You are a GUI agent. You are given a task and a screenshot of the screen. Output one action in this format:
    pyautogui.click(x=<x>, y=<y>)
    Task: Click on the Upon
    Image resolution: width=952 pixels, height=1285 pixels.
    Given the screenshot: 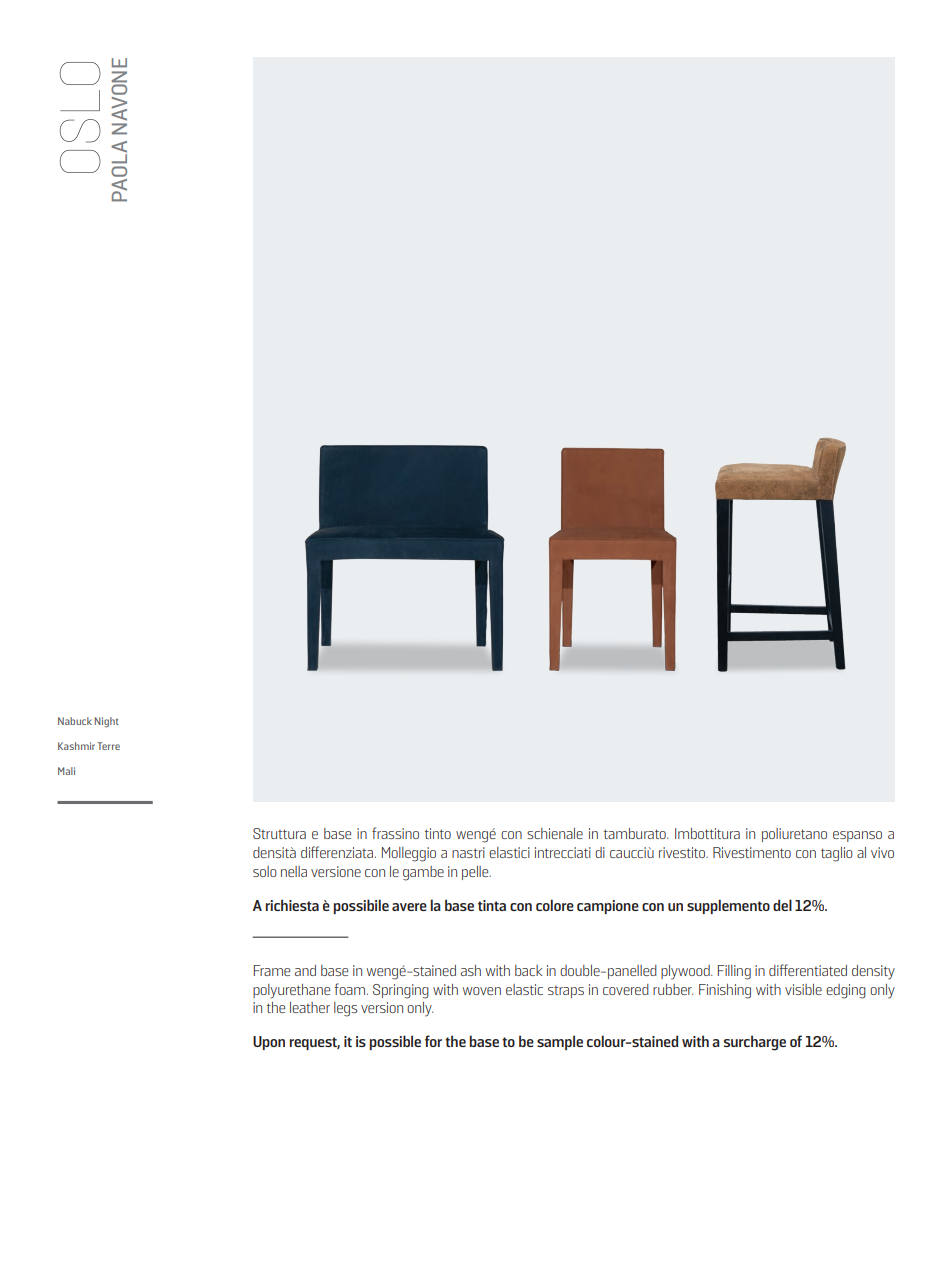 What is the action you would take?
    pyautogui.click(x=269, y=1043)
